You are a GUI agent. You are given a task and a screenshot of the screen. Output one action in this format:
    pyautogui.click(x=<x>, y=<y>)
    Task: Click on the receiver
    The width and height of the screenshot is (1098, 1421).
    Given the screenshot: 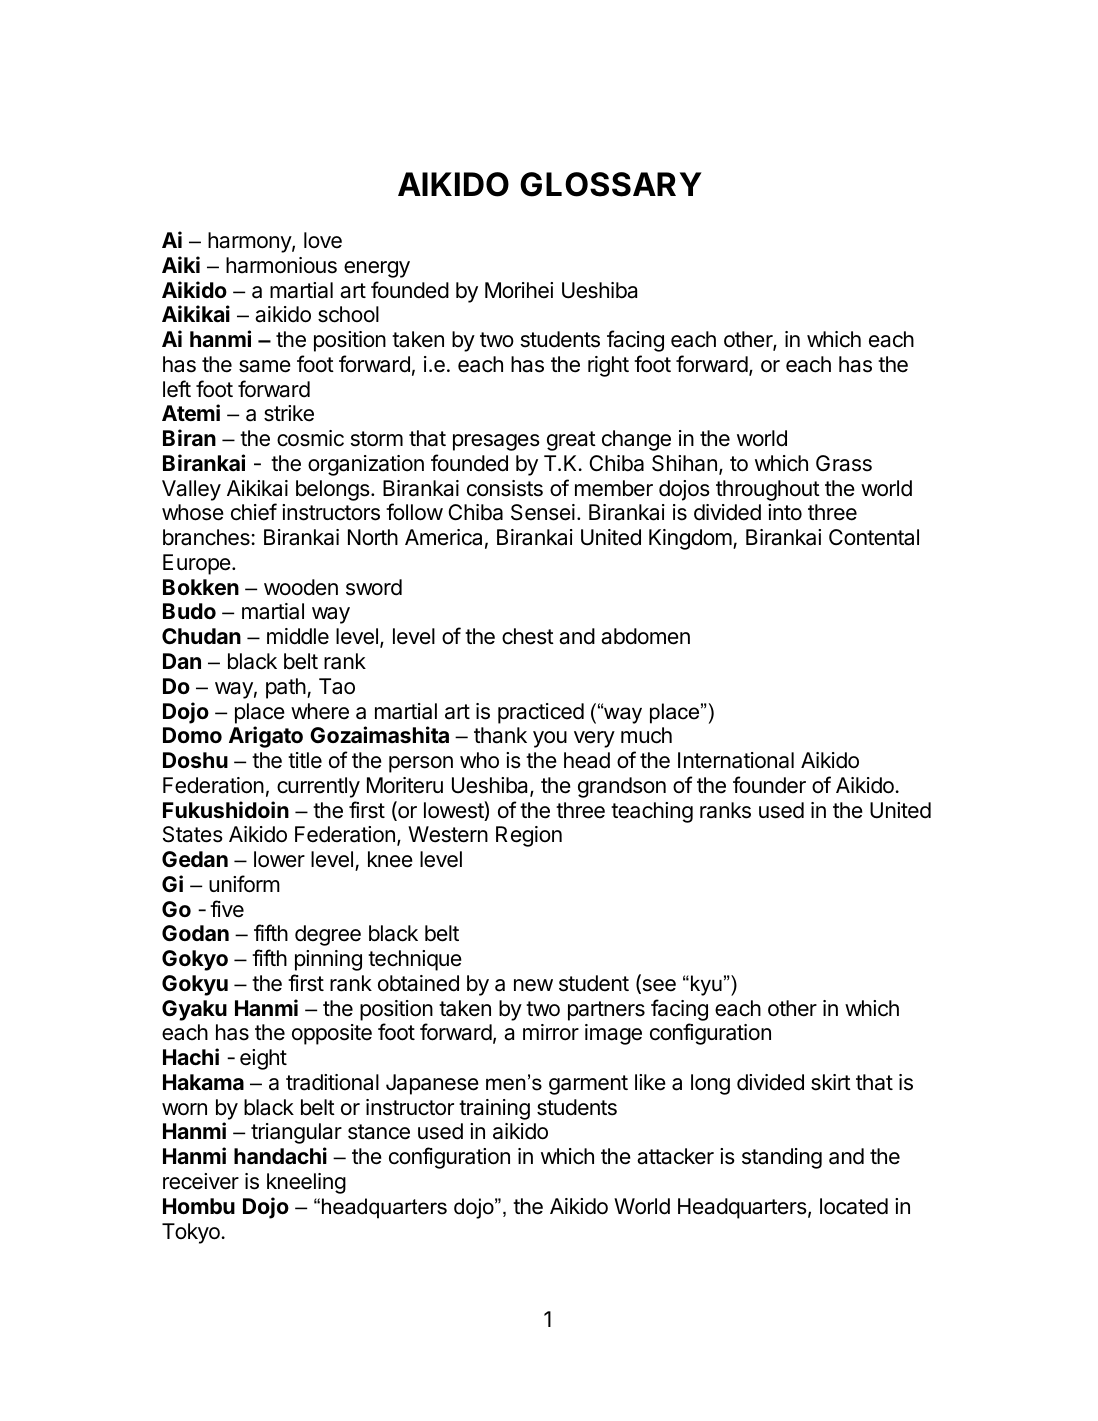 What is the action you would take?
    pyautogui.click(x=201, y=1181)
